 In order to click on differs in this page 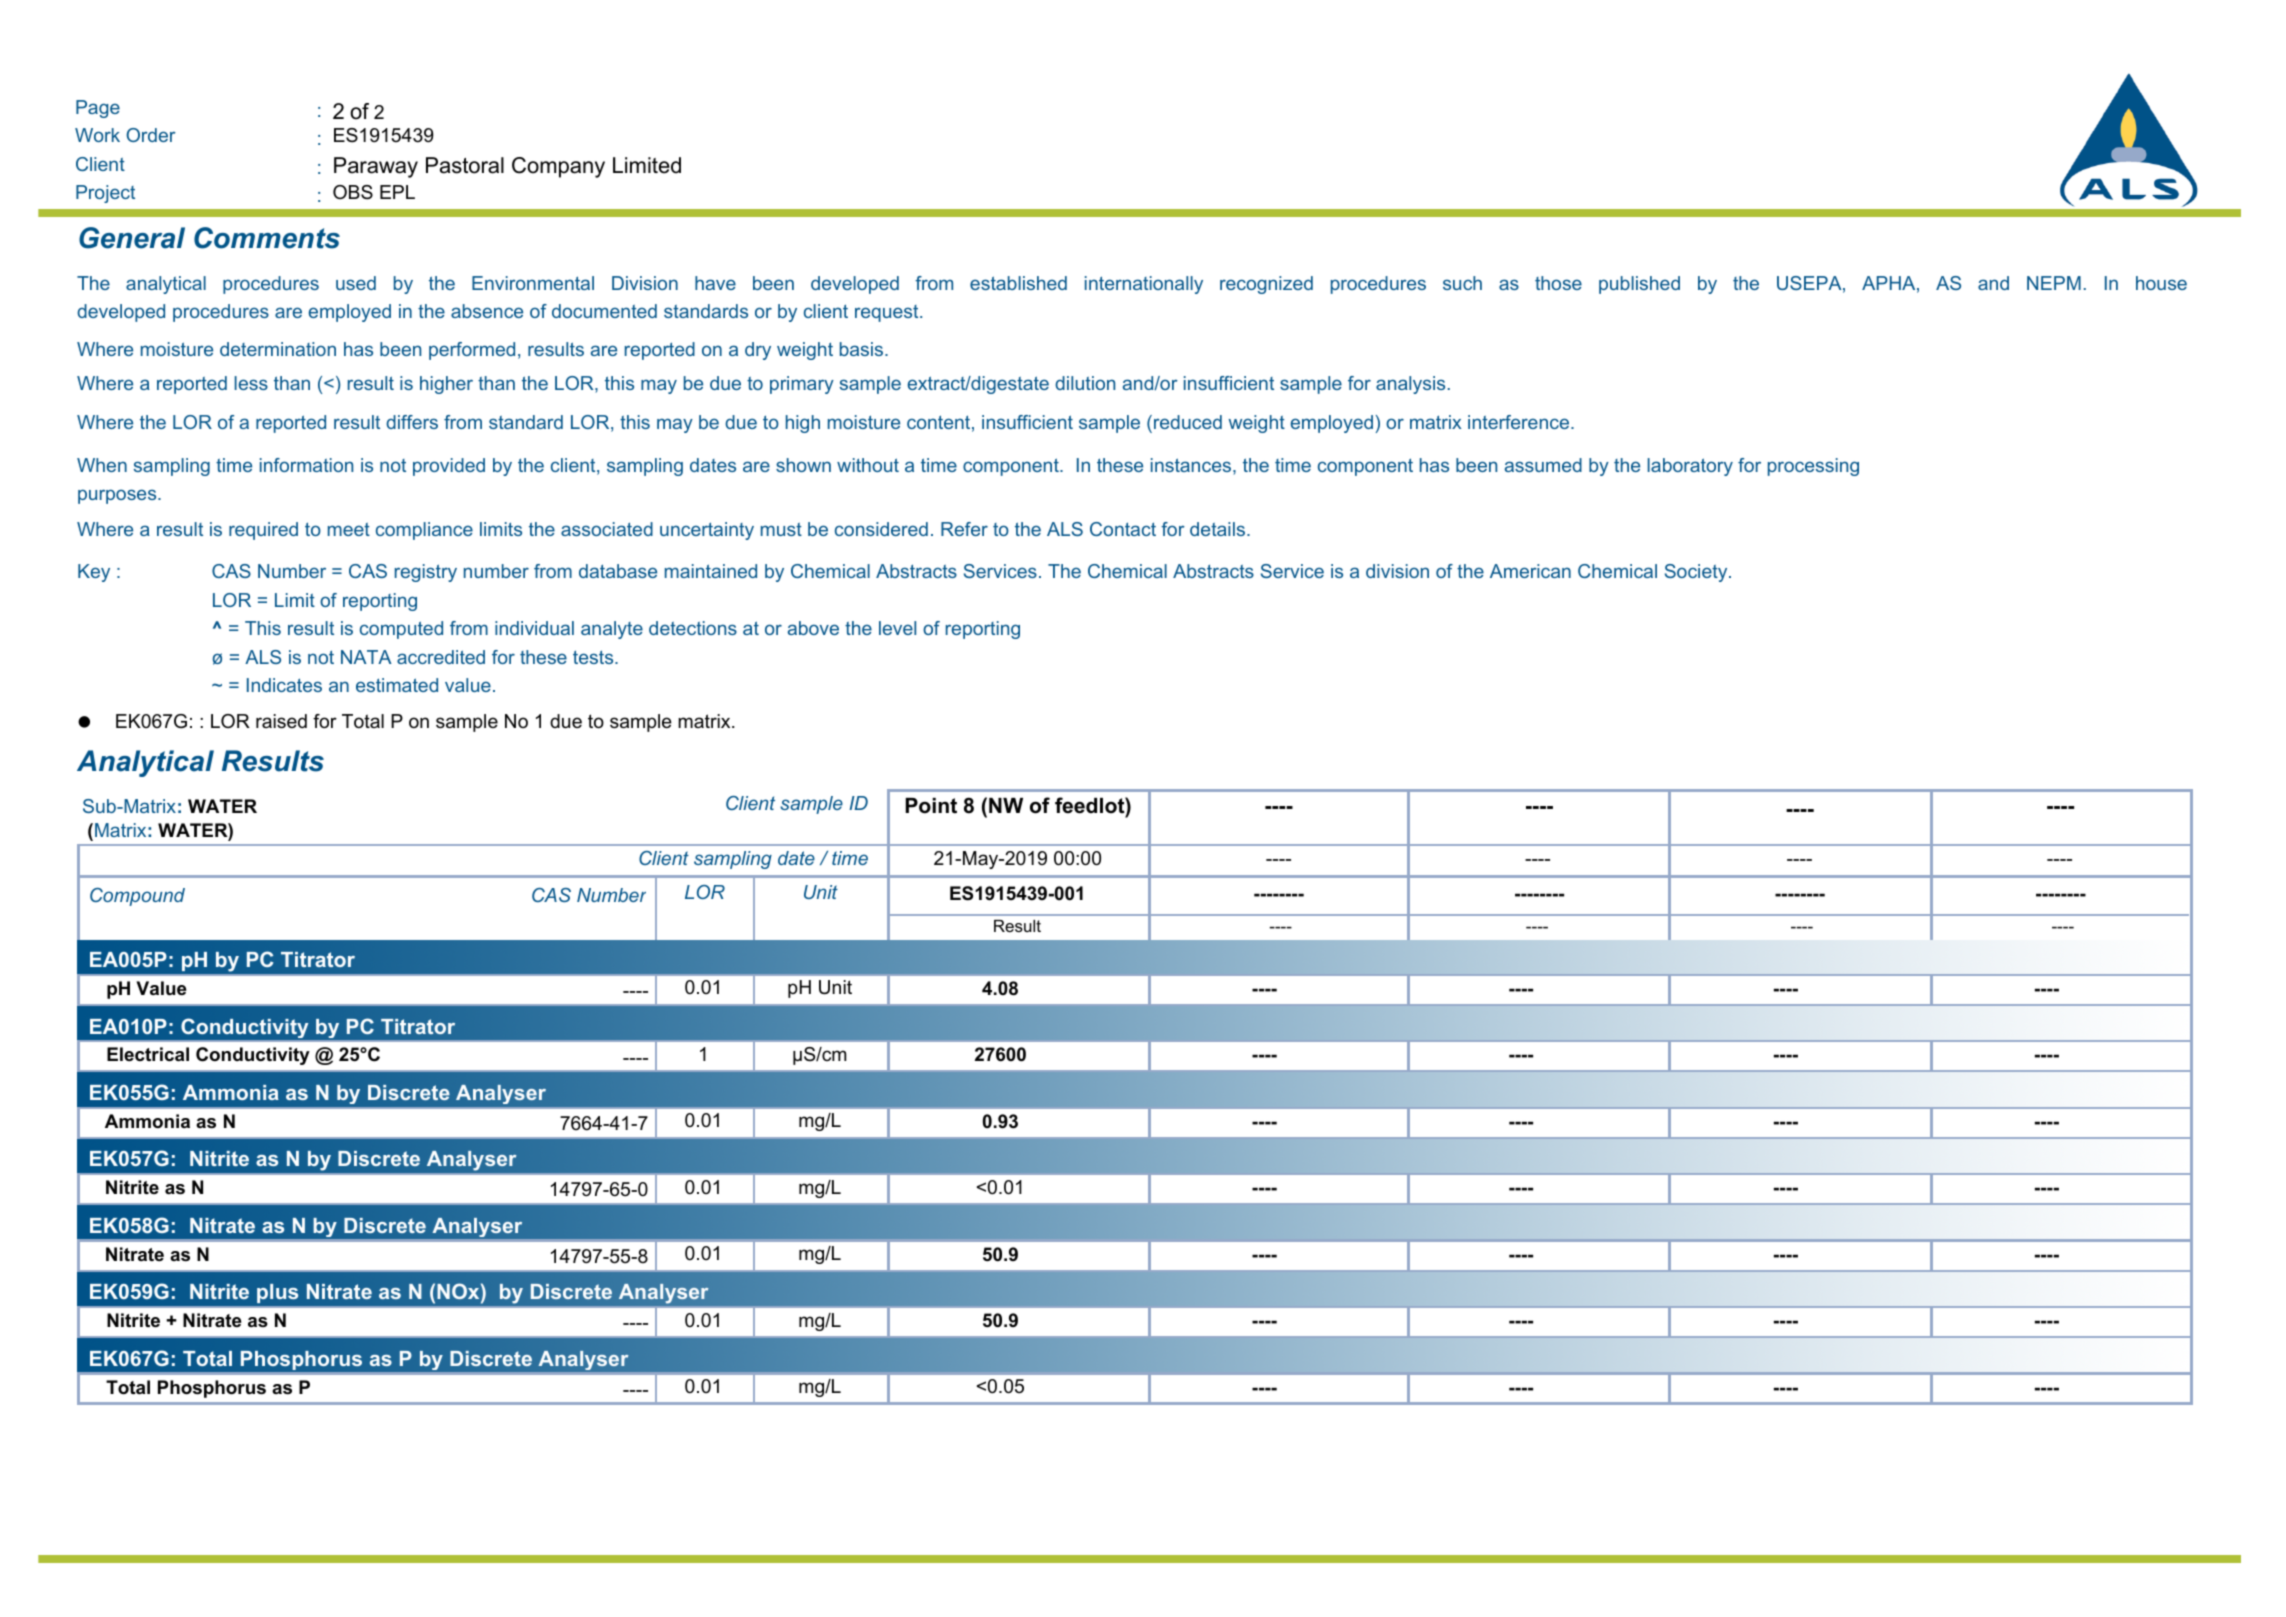, I will do `click(412, 422)`.
